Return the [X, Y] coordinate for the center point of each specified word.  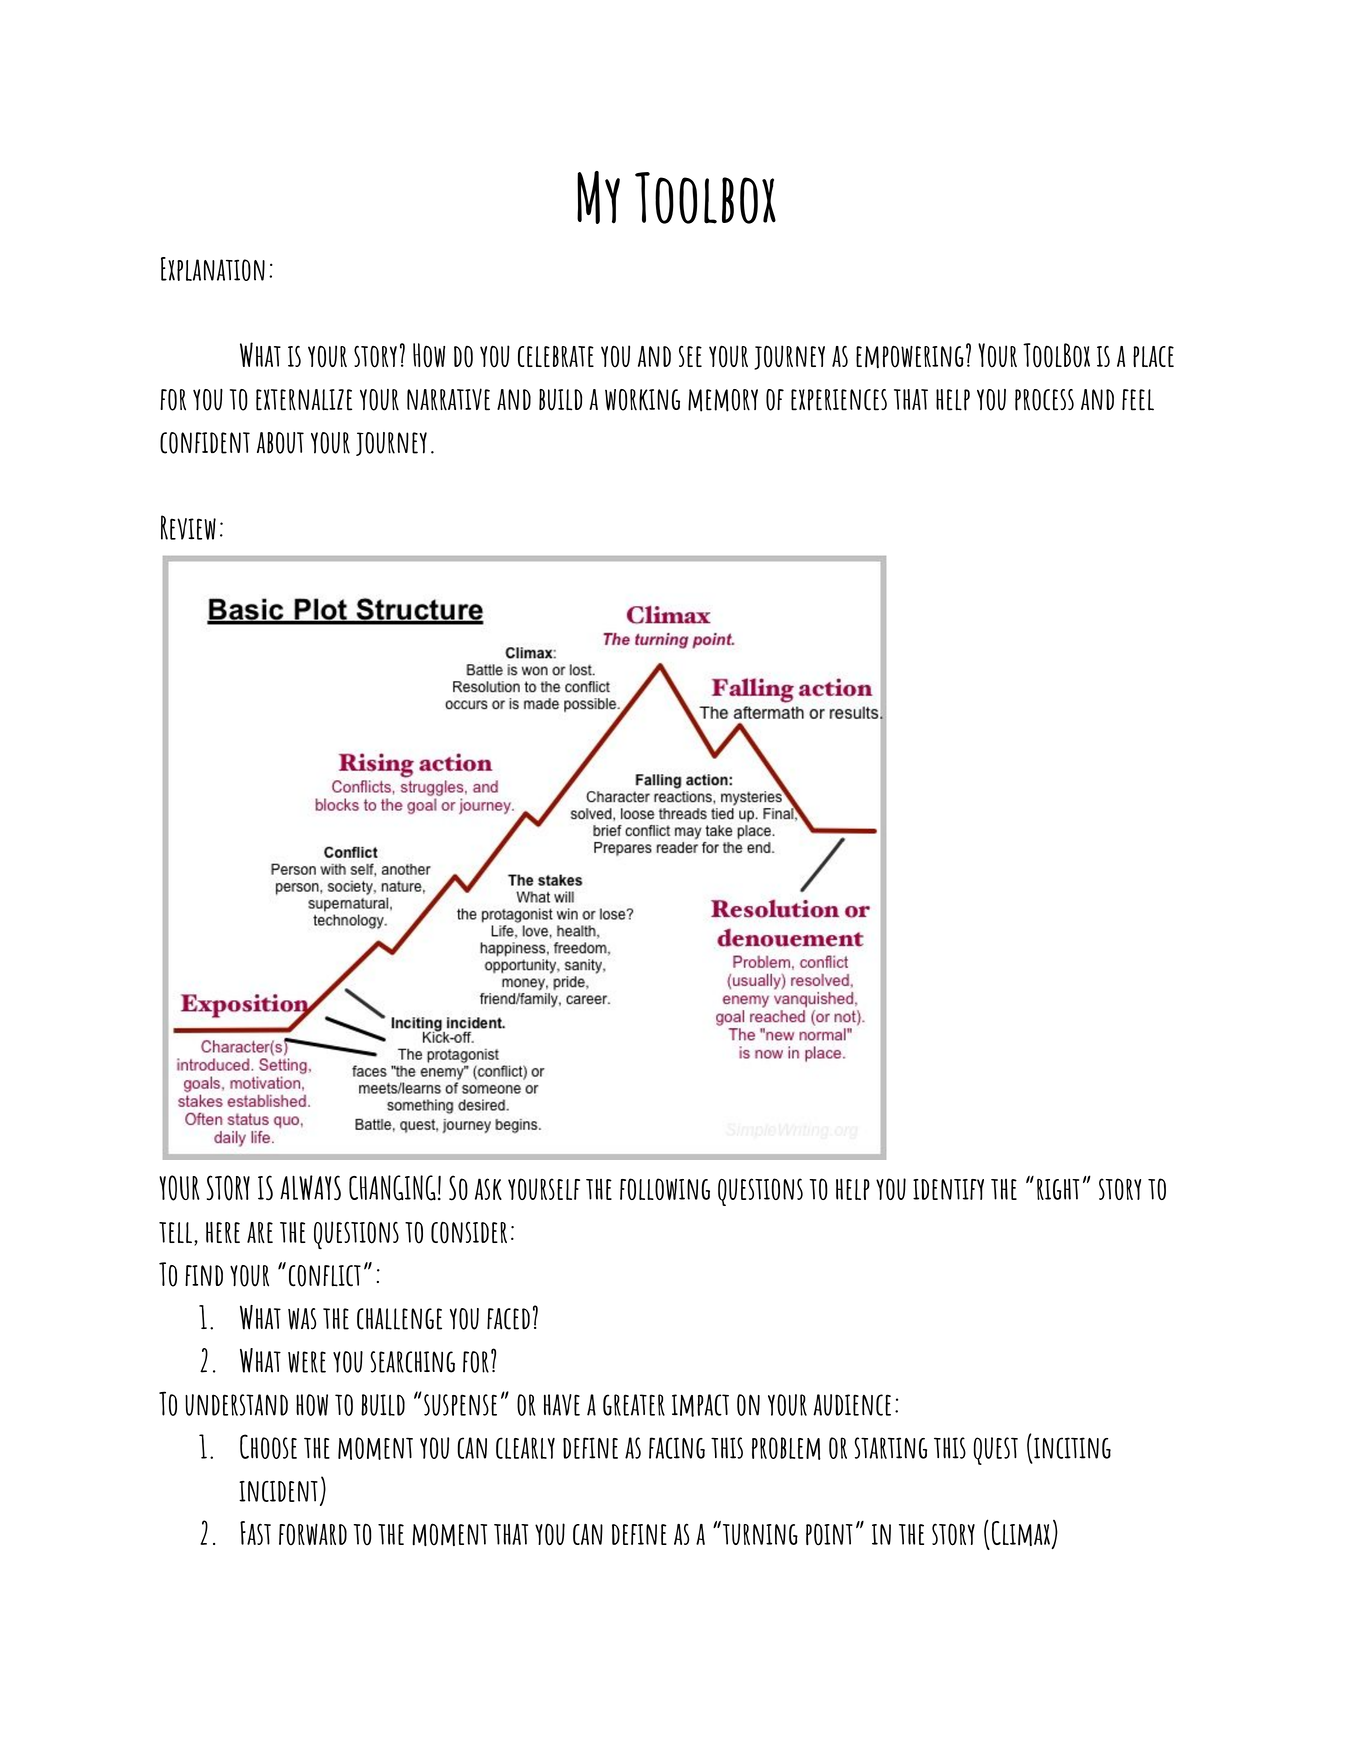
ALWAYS [310, 1188]
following [665, 1189]
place [1153, 356]
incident [278, 1491]
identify [948, 1189]
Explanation [213, 269]
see [690, 356]
